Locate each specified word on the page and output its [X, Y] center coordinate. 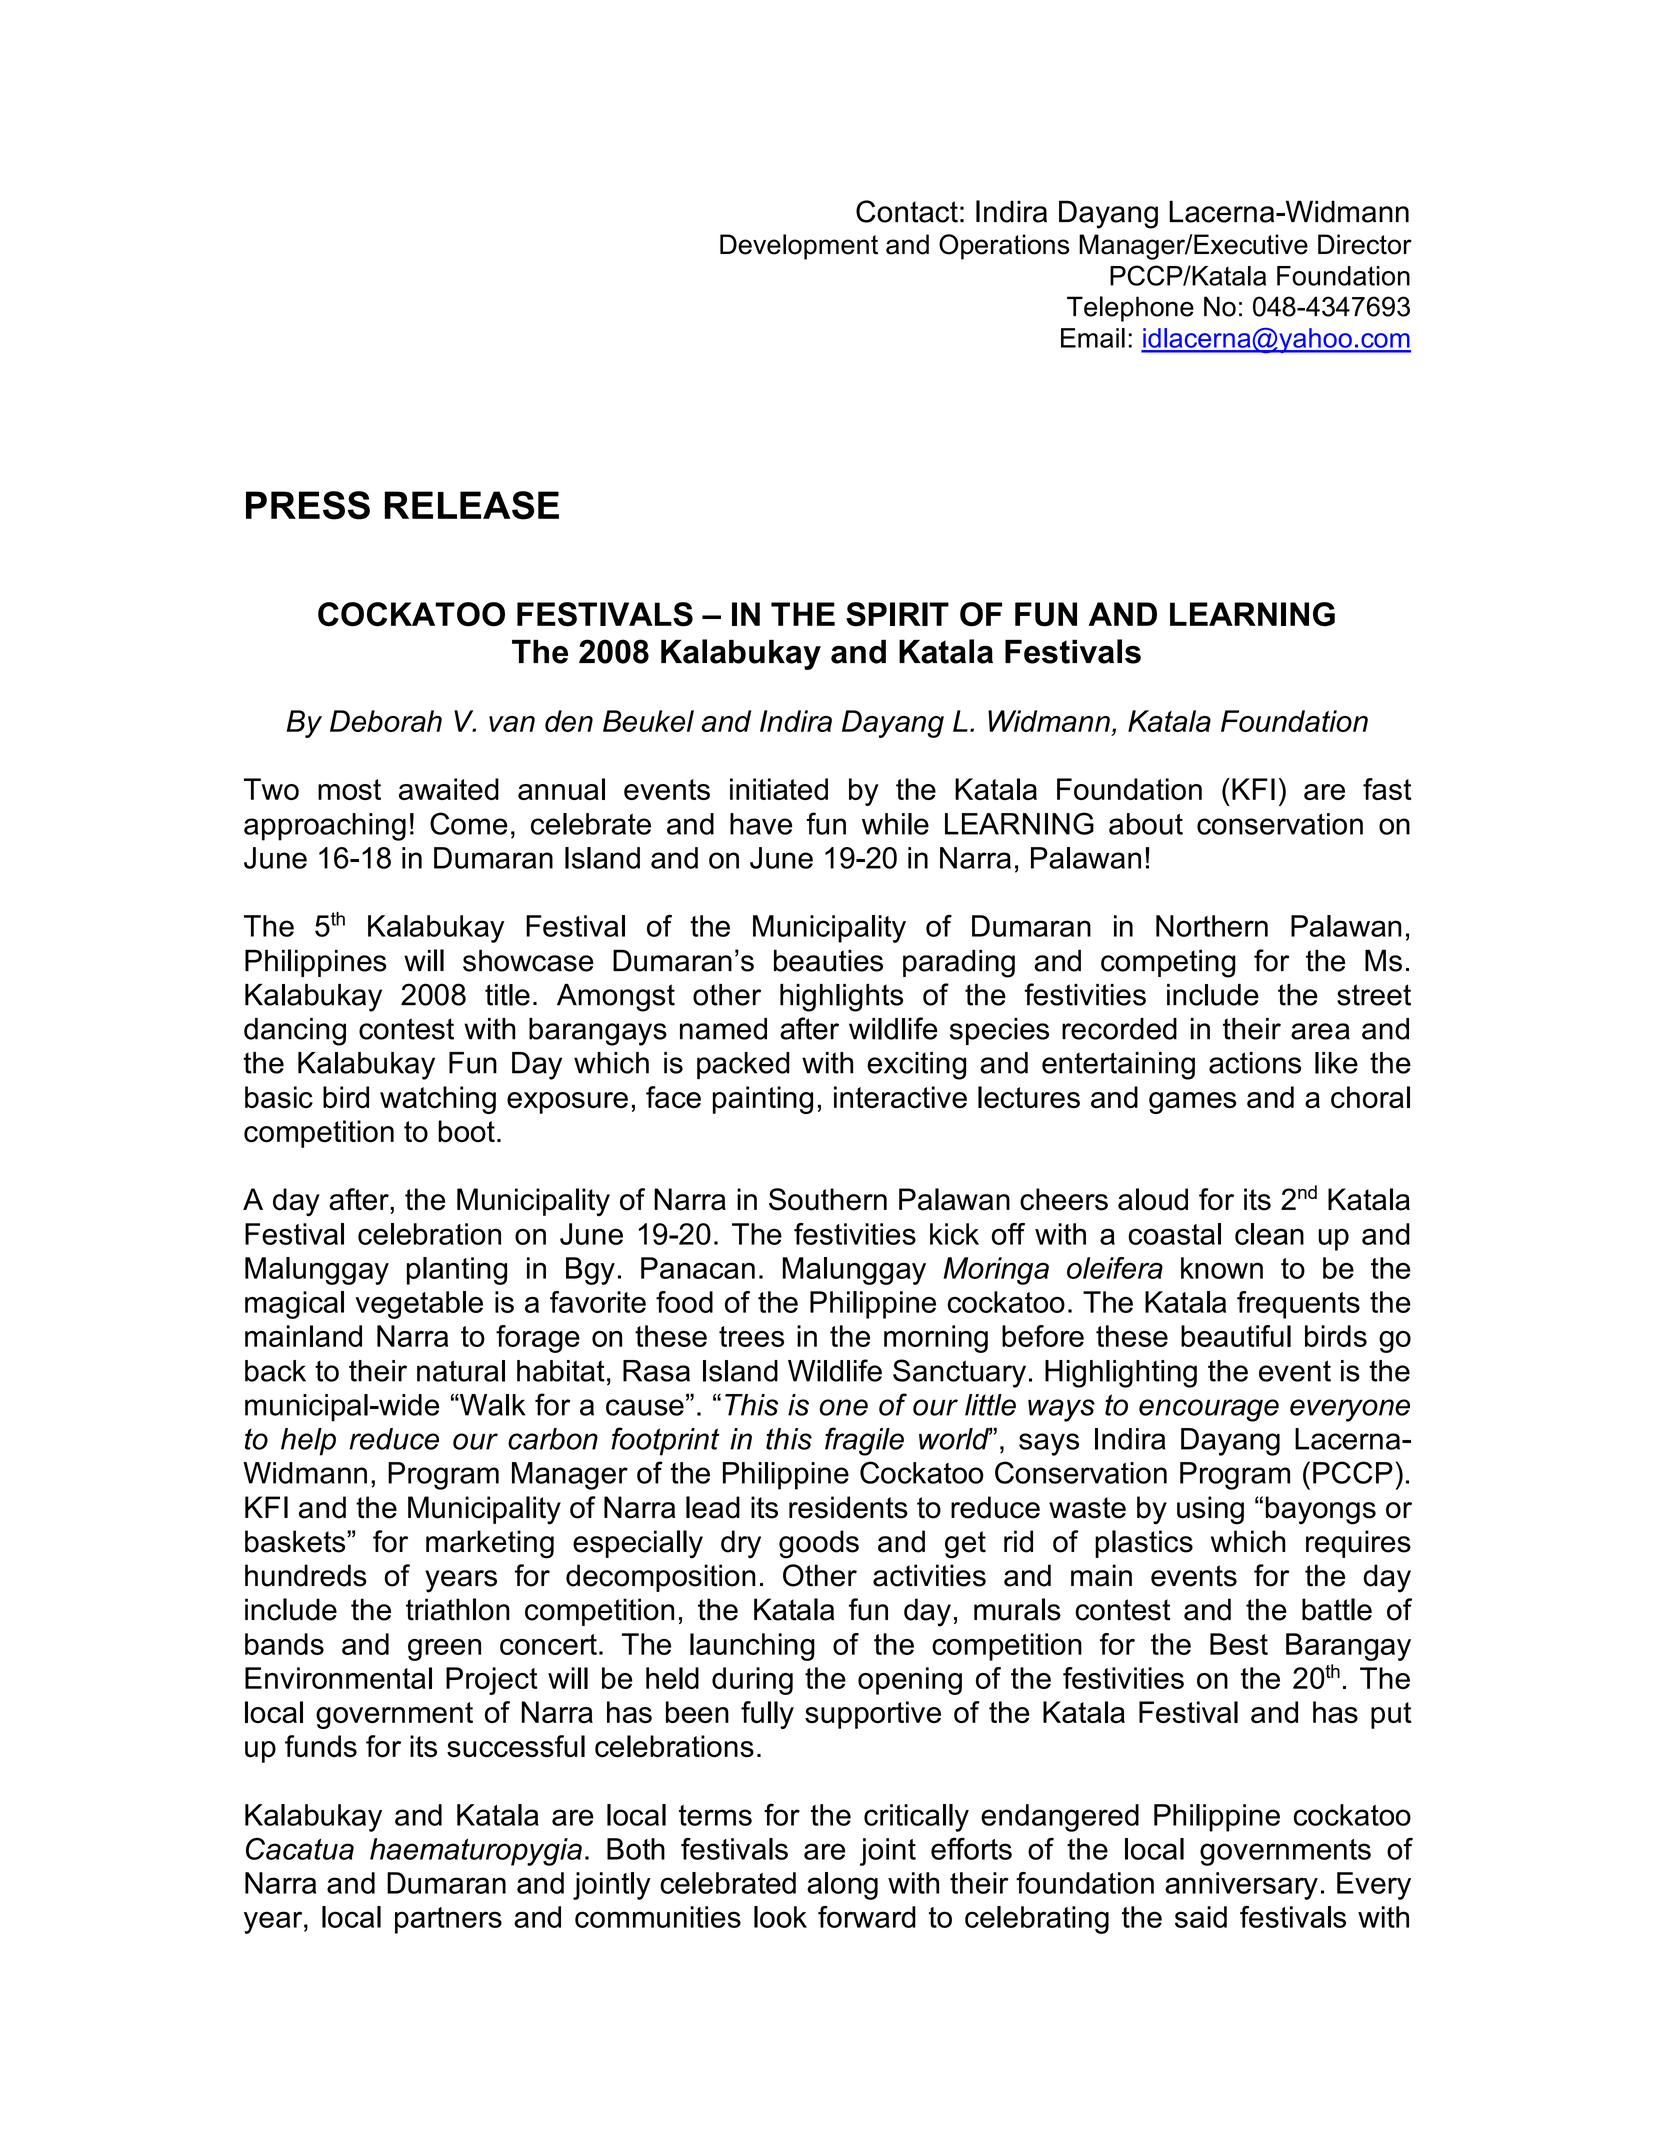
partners [448, 1920]
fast [1387, 789]
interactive [900, 1097]
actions [1255, 1063]
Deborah [386, 721]
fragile [864, 1441]
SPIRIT [897, 614]
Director [1365, 244]
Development [799, 247]
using [1210, 1510]
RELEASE [472, 505]
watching [438, 1100]
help [308, 1442]
